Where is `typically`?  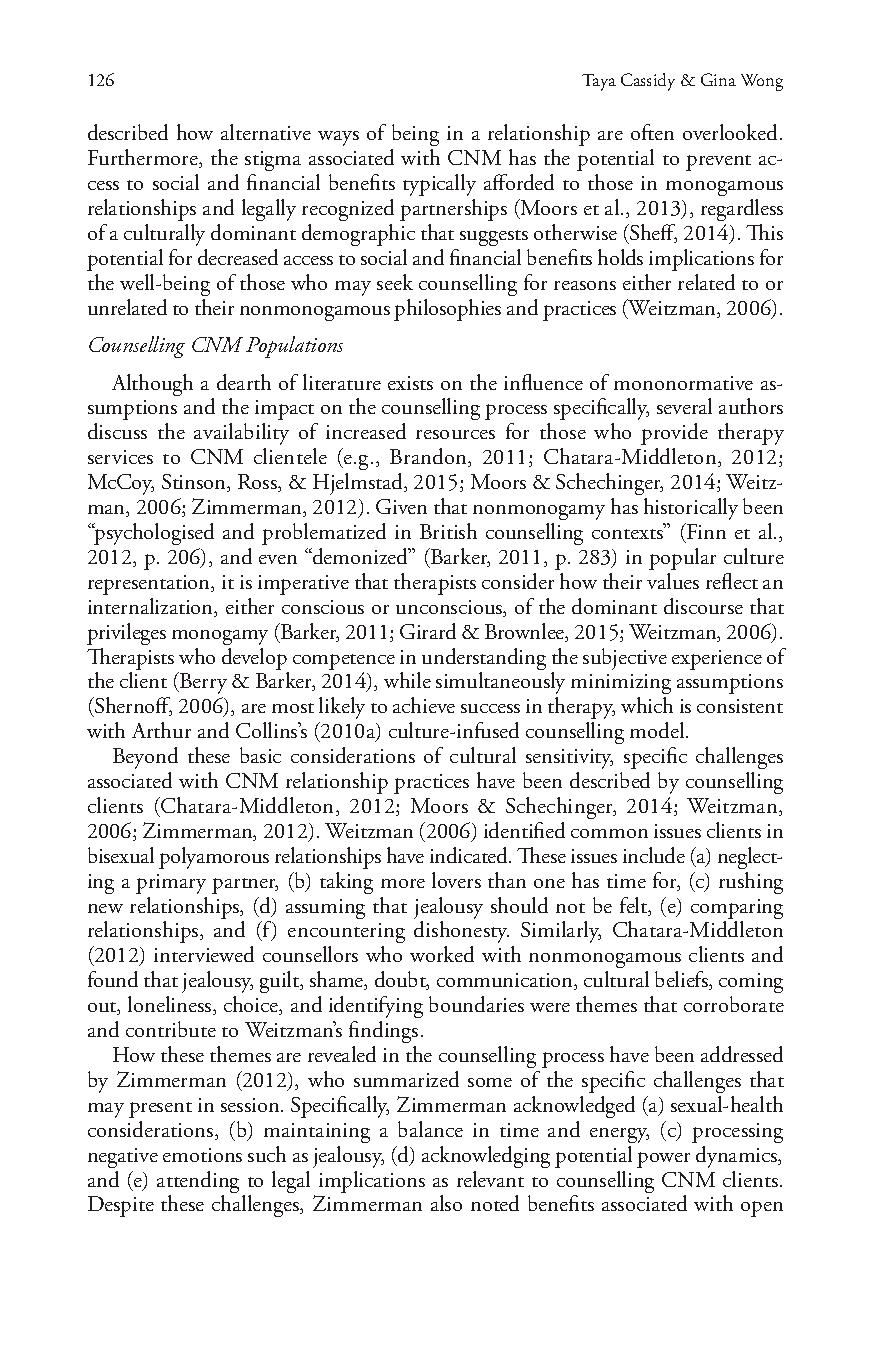 typically is located at coordinates (439, 185).
